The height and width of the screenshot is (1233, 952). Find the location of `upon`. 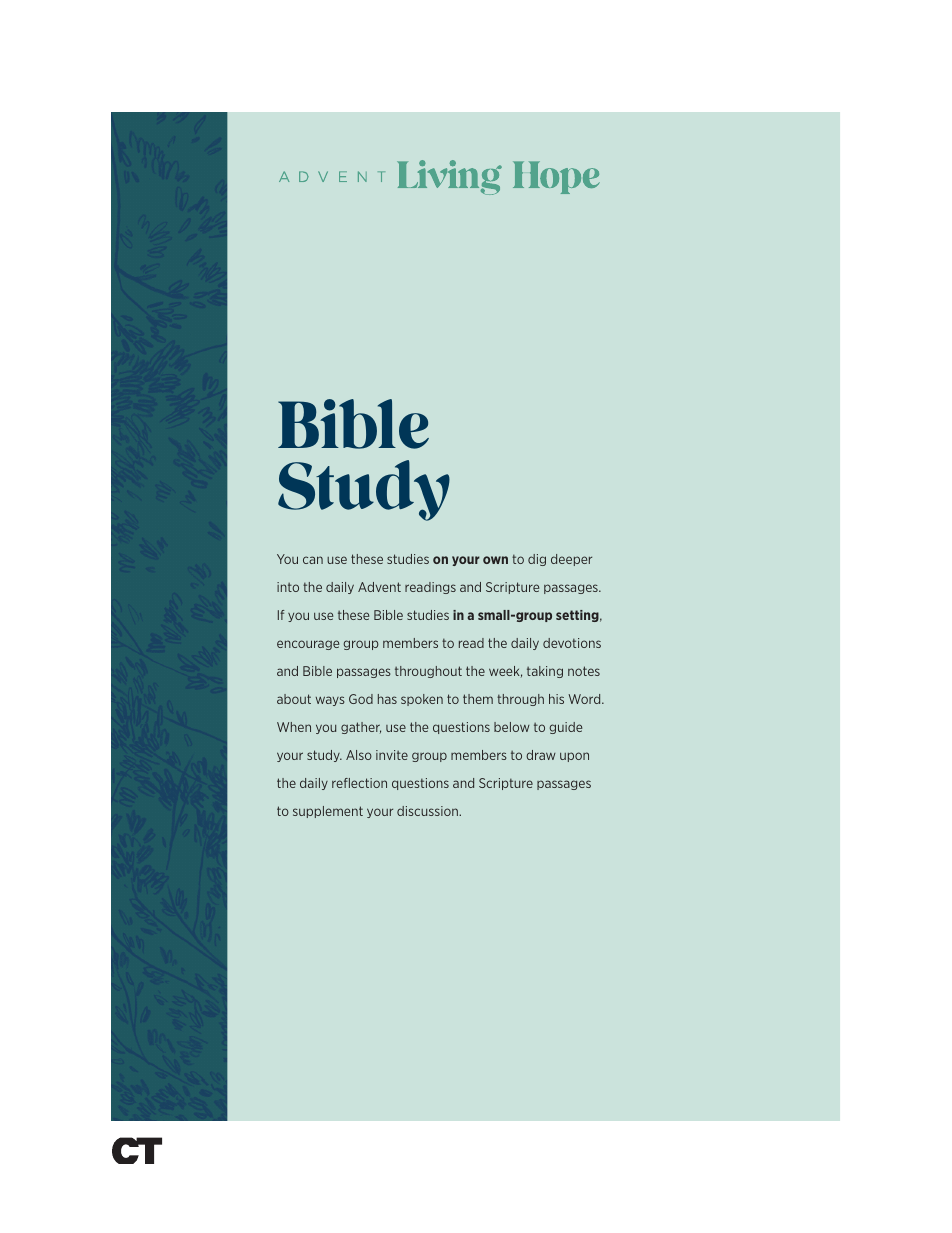

upon is located at coordinates (574, 757).
